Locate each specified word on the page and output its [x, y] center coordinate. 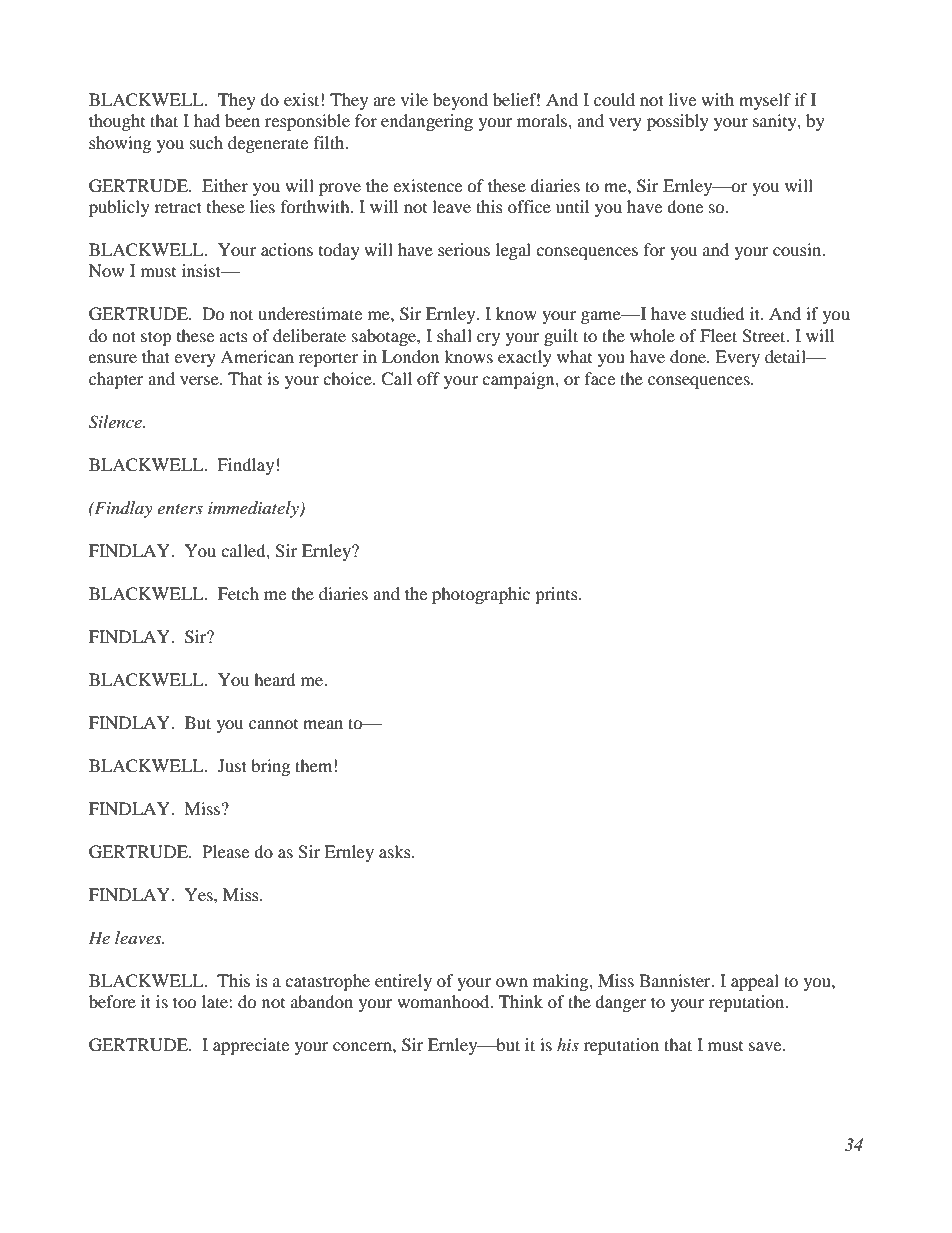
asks [396, 851]
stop [156, 338]
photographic [481, 595]
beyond [460, 101]
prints [557, 595]
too [185, 1002]
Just [232, 765]
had [207, 120]
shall [454, 335]
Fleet [718, 335]
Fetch [238, 593]
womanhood [444, 1001]
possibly [678, 122]
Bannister [676, 980]
